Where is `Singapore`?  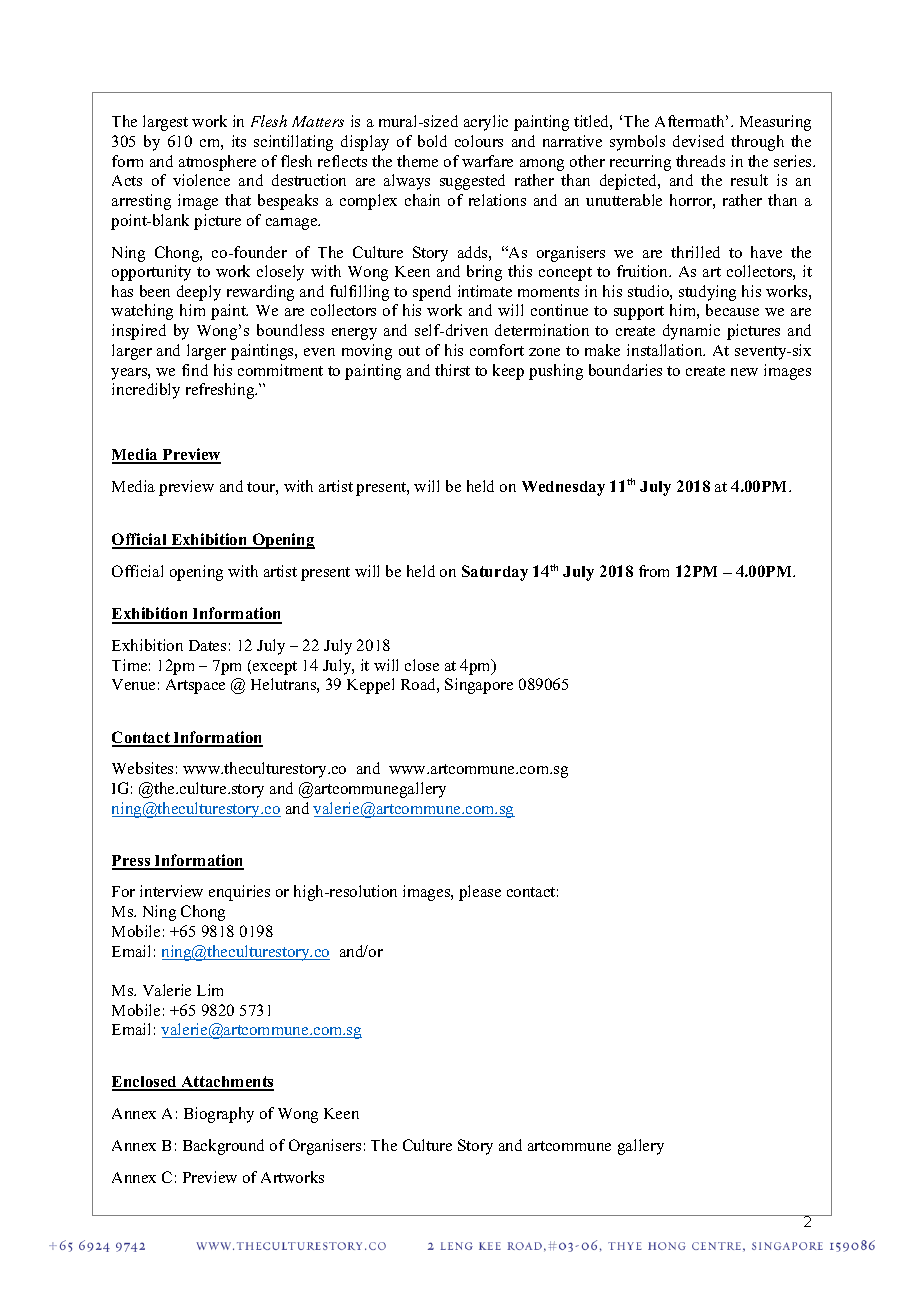
Singapore is located at coordinates (479, 686).
